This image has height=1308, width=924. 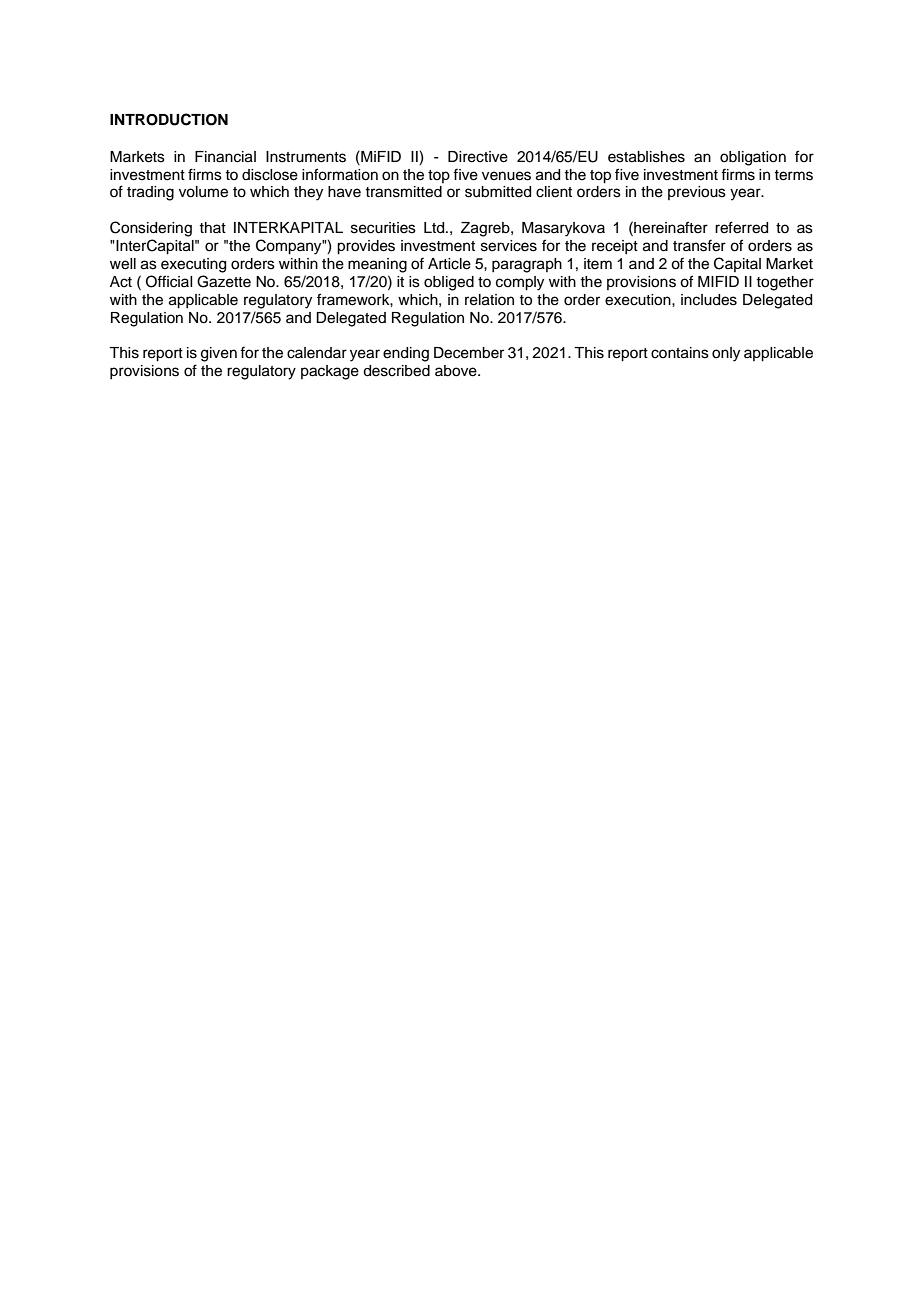 What do you see at coordinates (753, 158) in the image?
I see `obligation` at bounding box center [753, 158].
